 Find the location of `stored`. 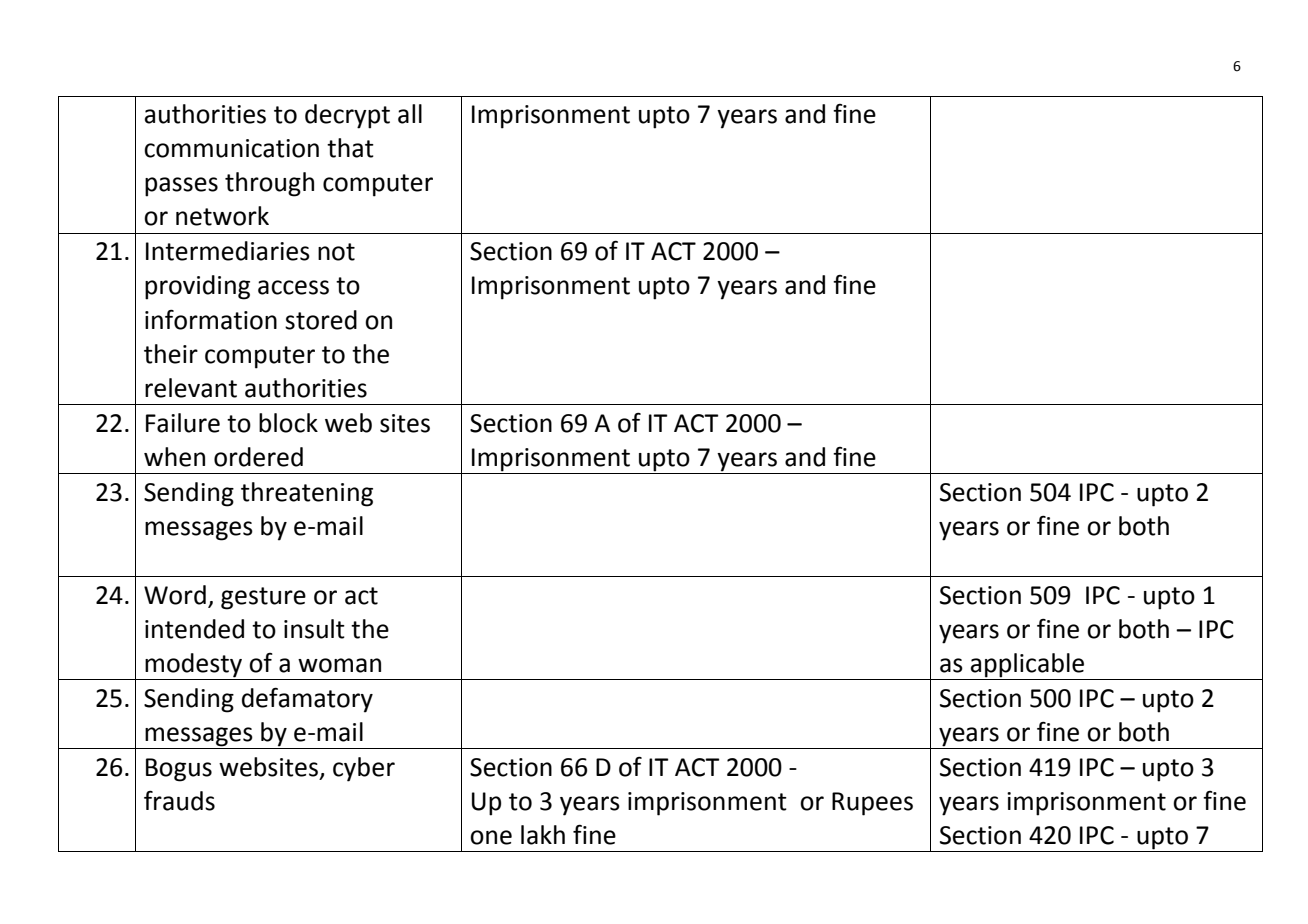

stored is located at coordinates (321, 320).
